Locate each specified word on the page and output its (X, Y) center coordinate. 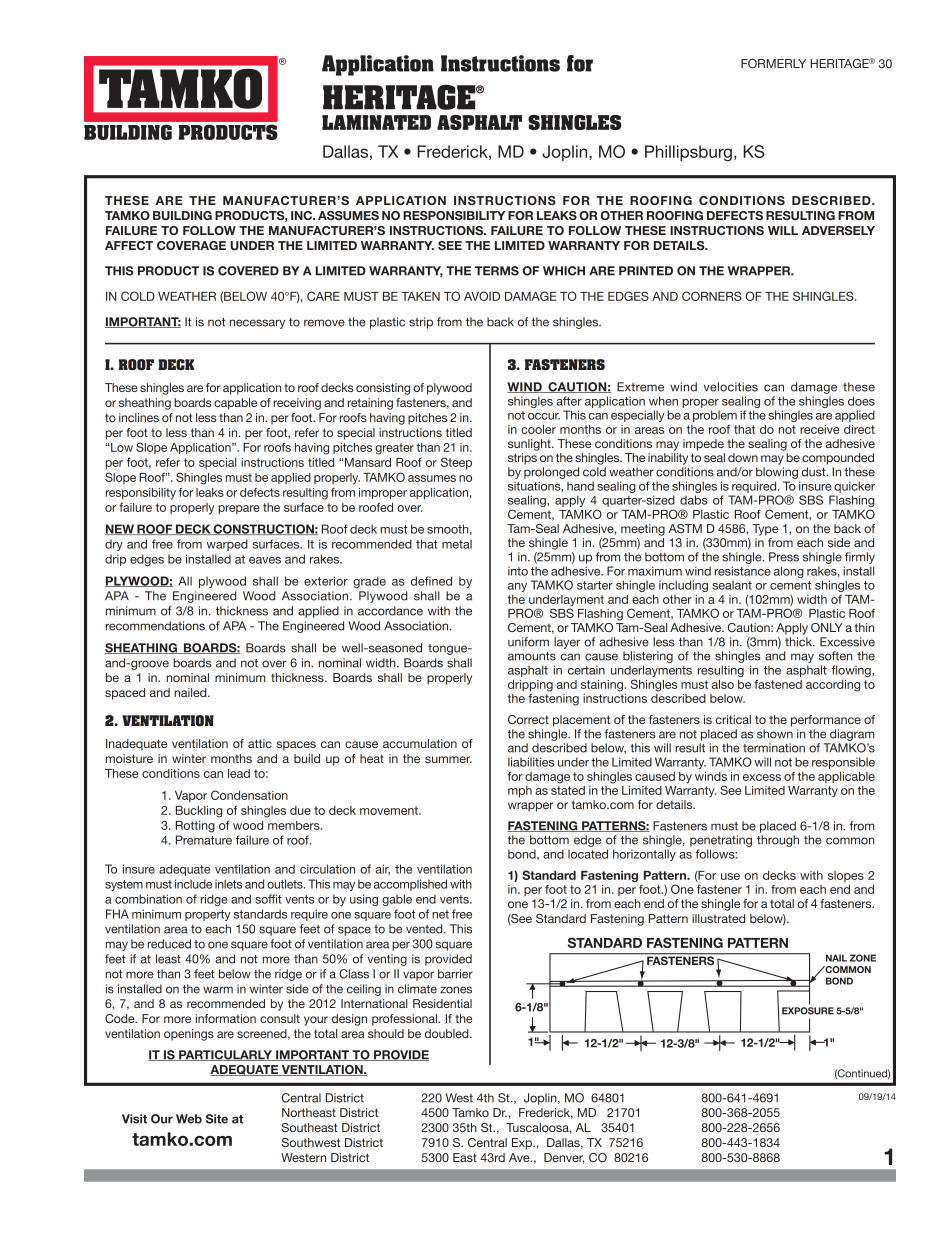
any (517, 587)
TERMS (497, 271)
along (789, 572)
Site (217, 1119)
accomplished (410, 885)
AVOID (482, 296)
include (193, 884)
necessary (257, 324)
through (778, 841)
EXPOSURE (808, 1011)
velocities (731, 387)
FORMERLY (773, 63)
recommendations (155, 626)
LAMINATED (376, 122)
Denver (564, 1158)
